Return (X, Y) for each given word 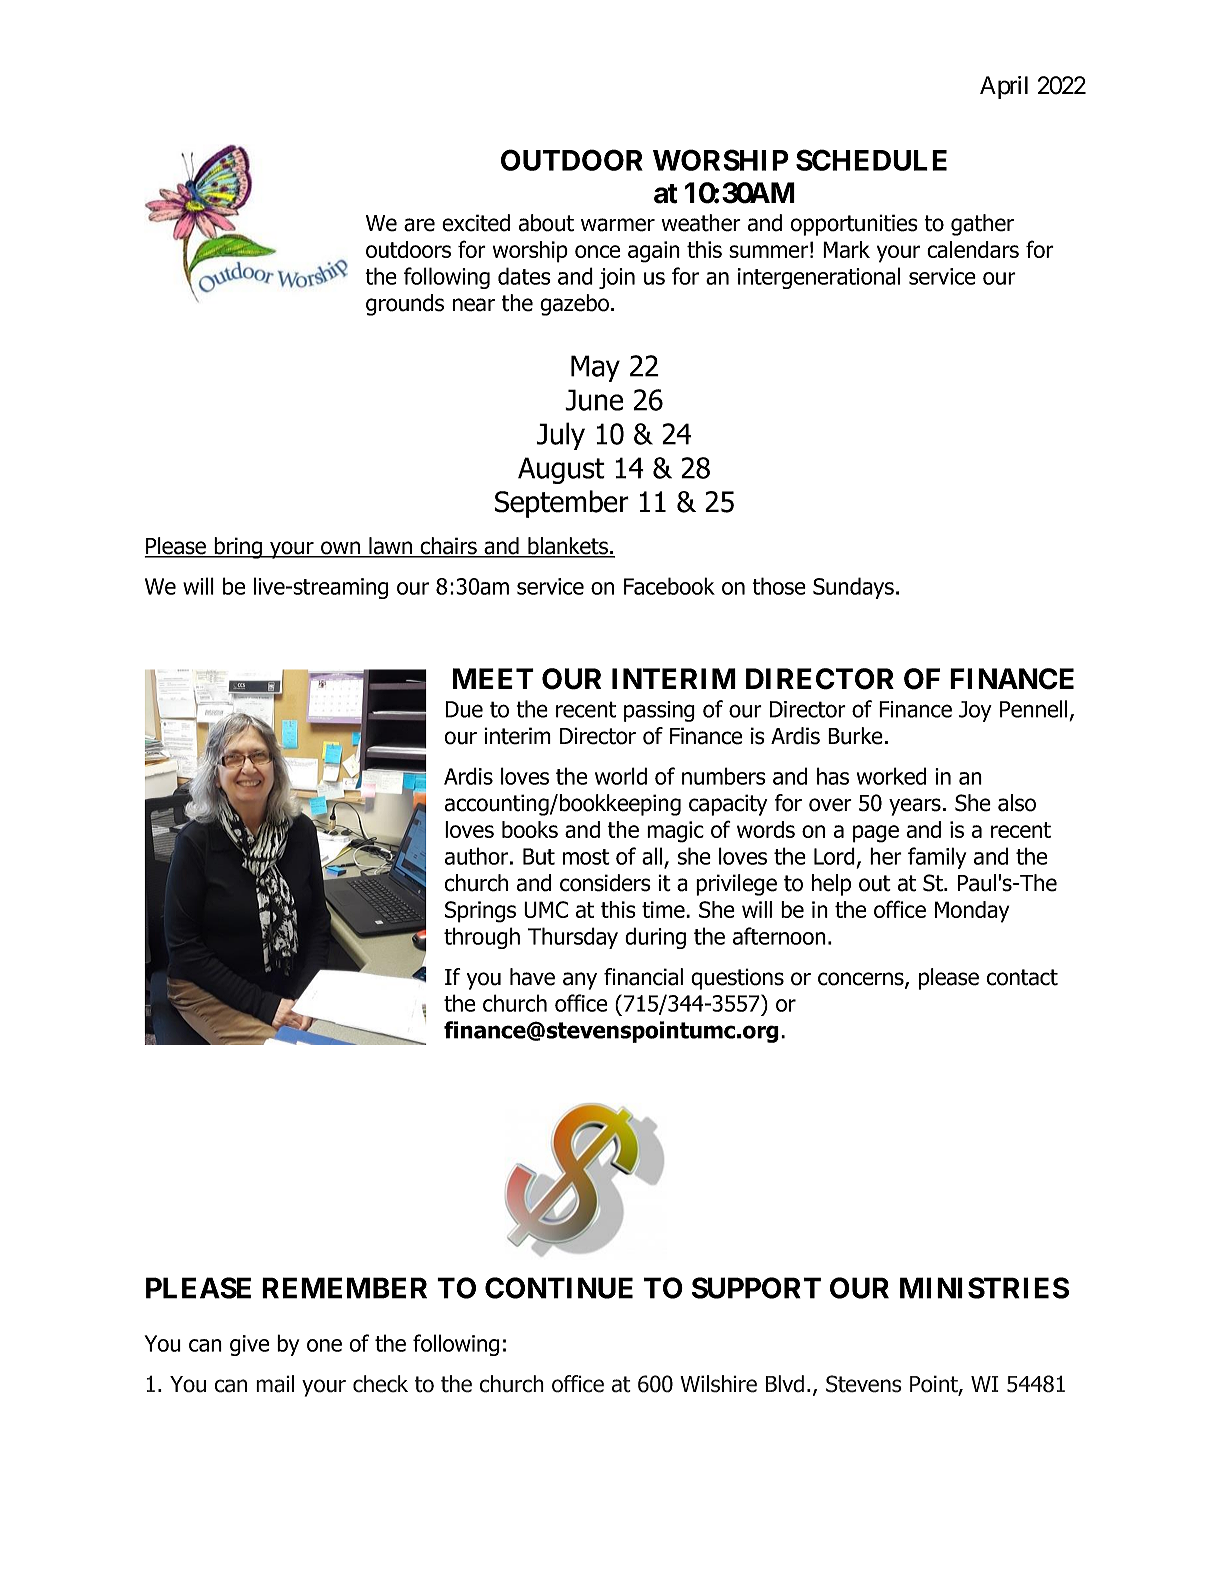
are (419, 225)
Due (464, 709)
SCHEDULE (871, 160)
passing (659, 711)
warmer (618, 225)
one (324, 1345)
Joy (975, 711)
